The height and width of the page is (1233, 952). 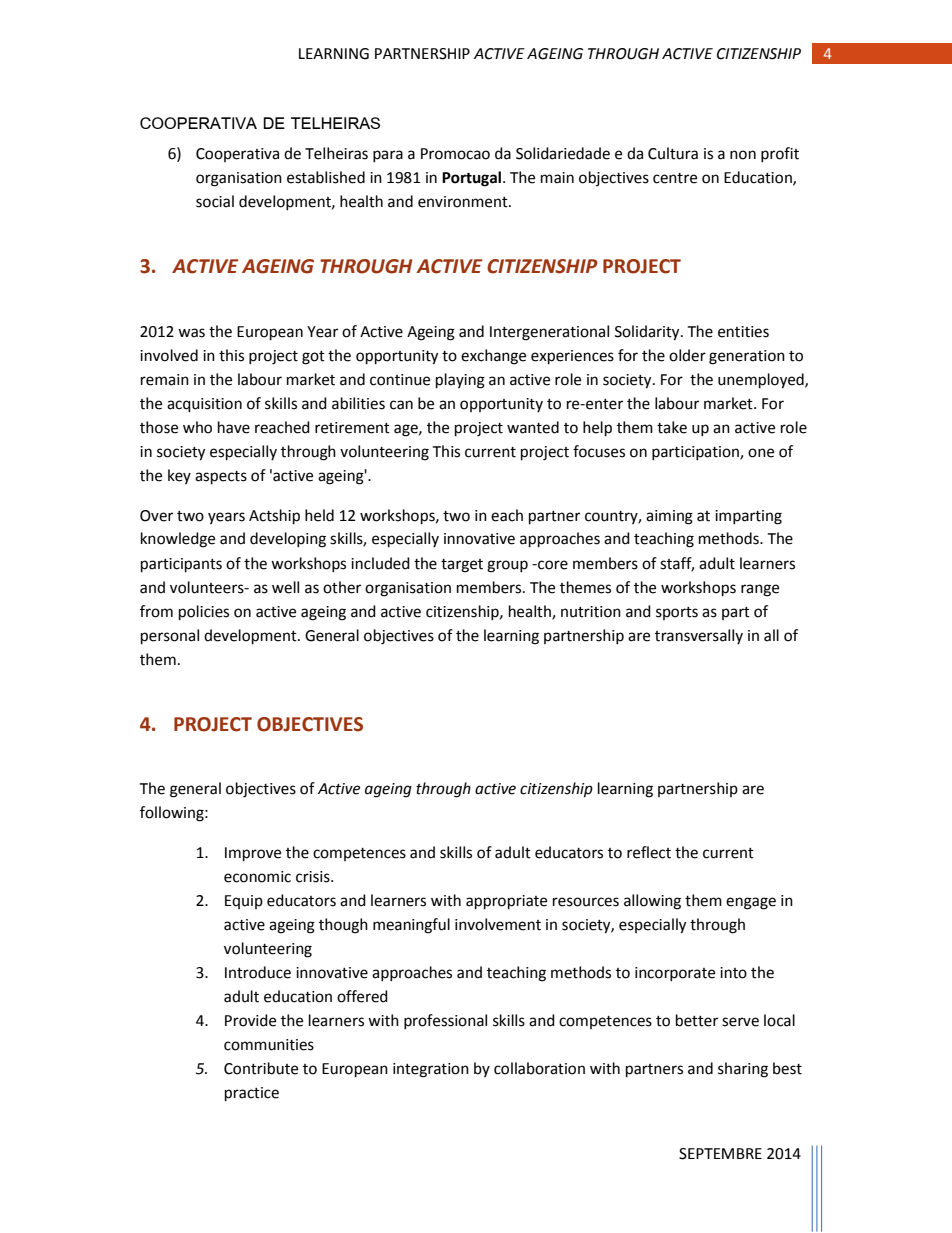 What do you see at coordinates (675, 178) in the page?
I see `centre` at bounding box center [675, 178].
